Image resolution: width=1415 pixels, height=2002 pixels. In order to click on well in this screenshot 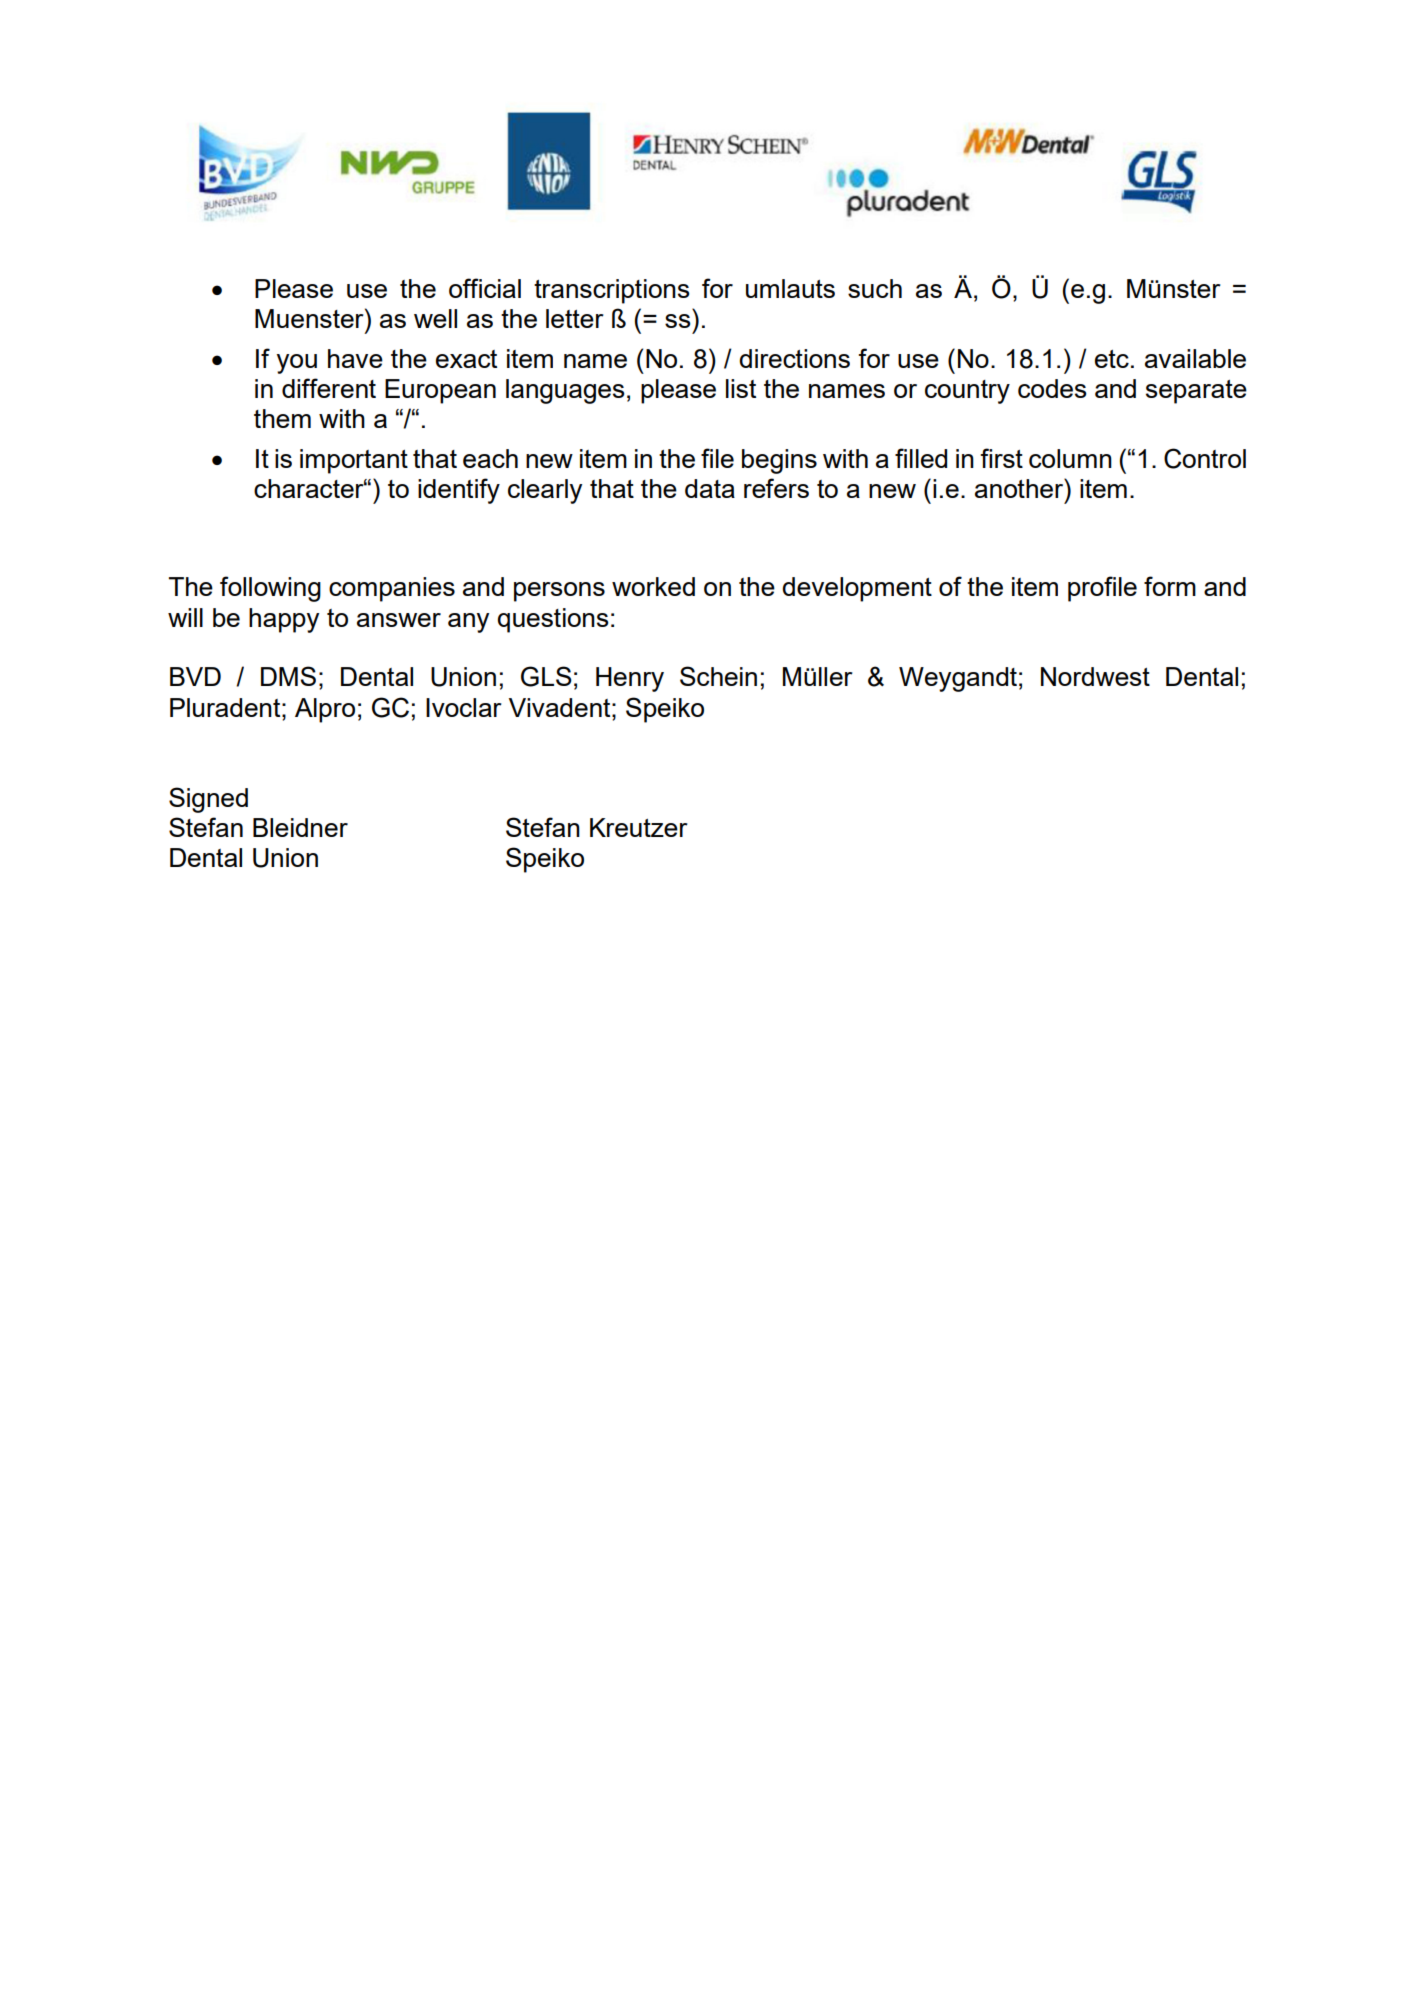, I will do `click(435, 318)`.
